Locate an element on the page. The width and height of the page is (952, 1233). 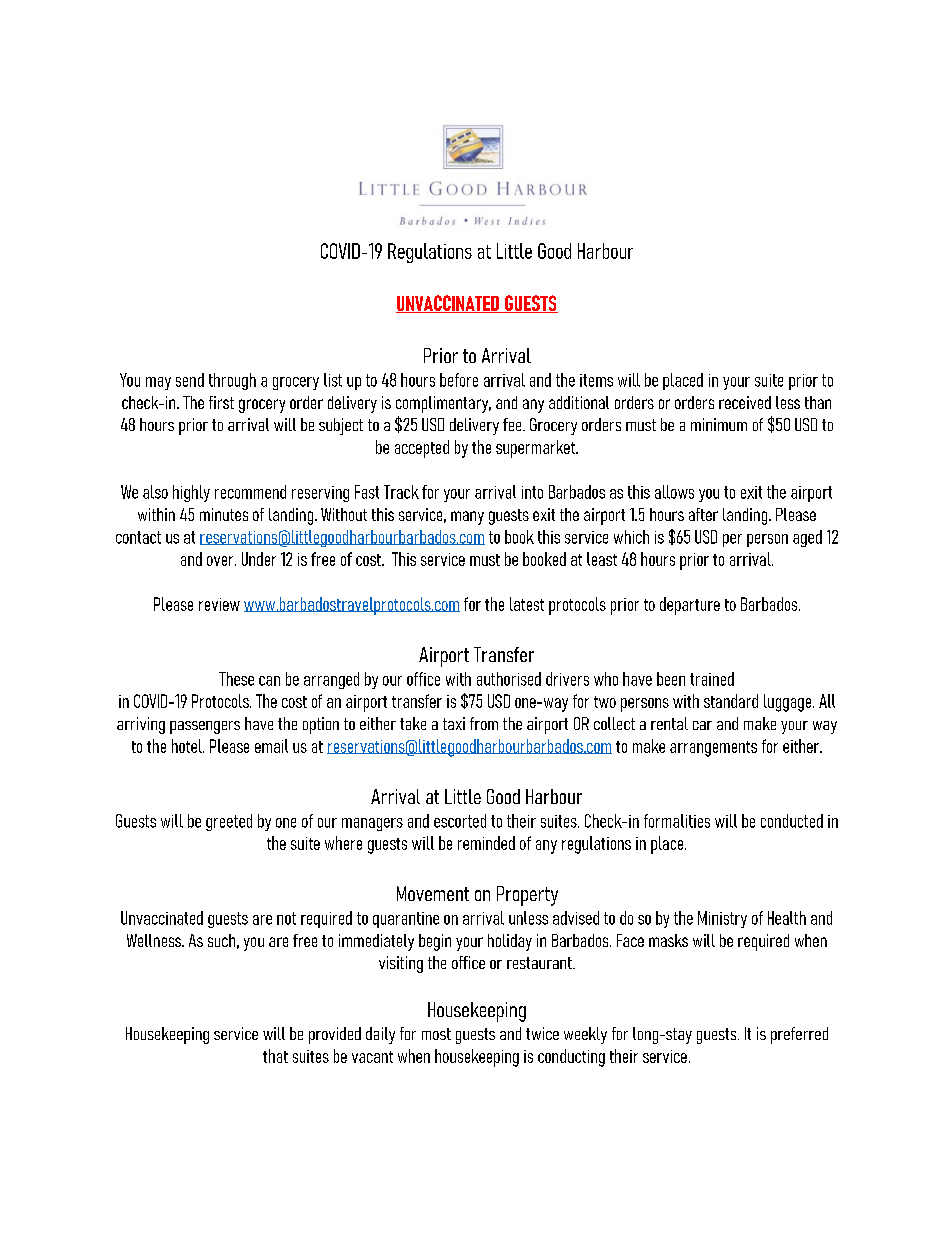
escorted is located at coordinates (460, 821).
